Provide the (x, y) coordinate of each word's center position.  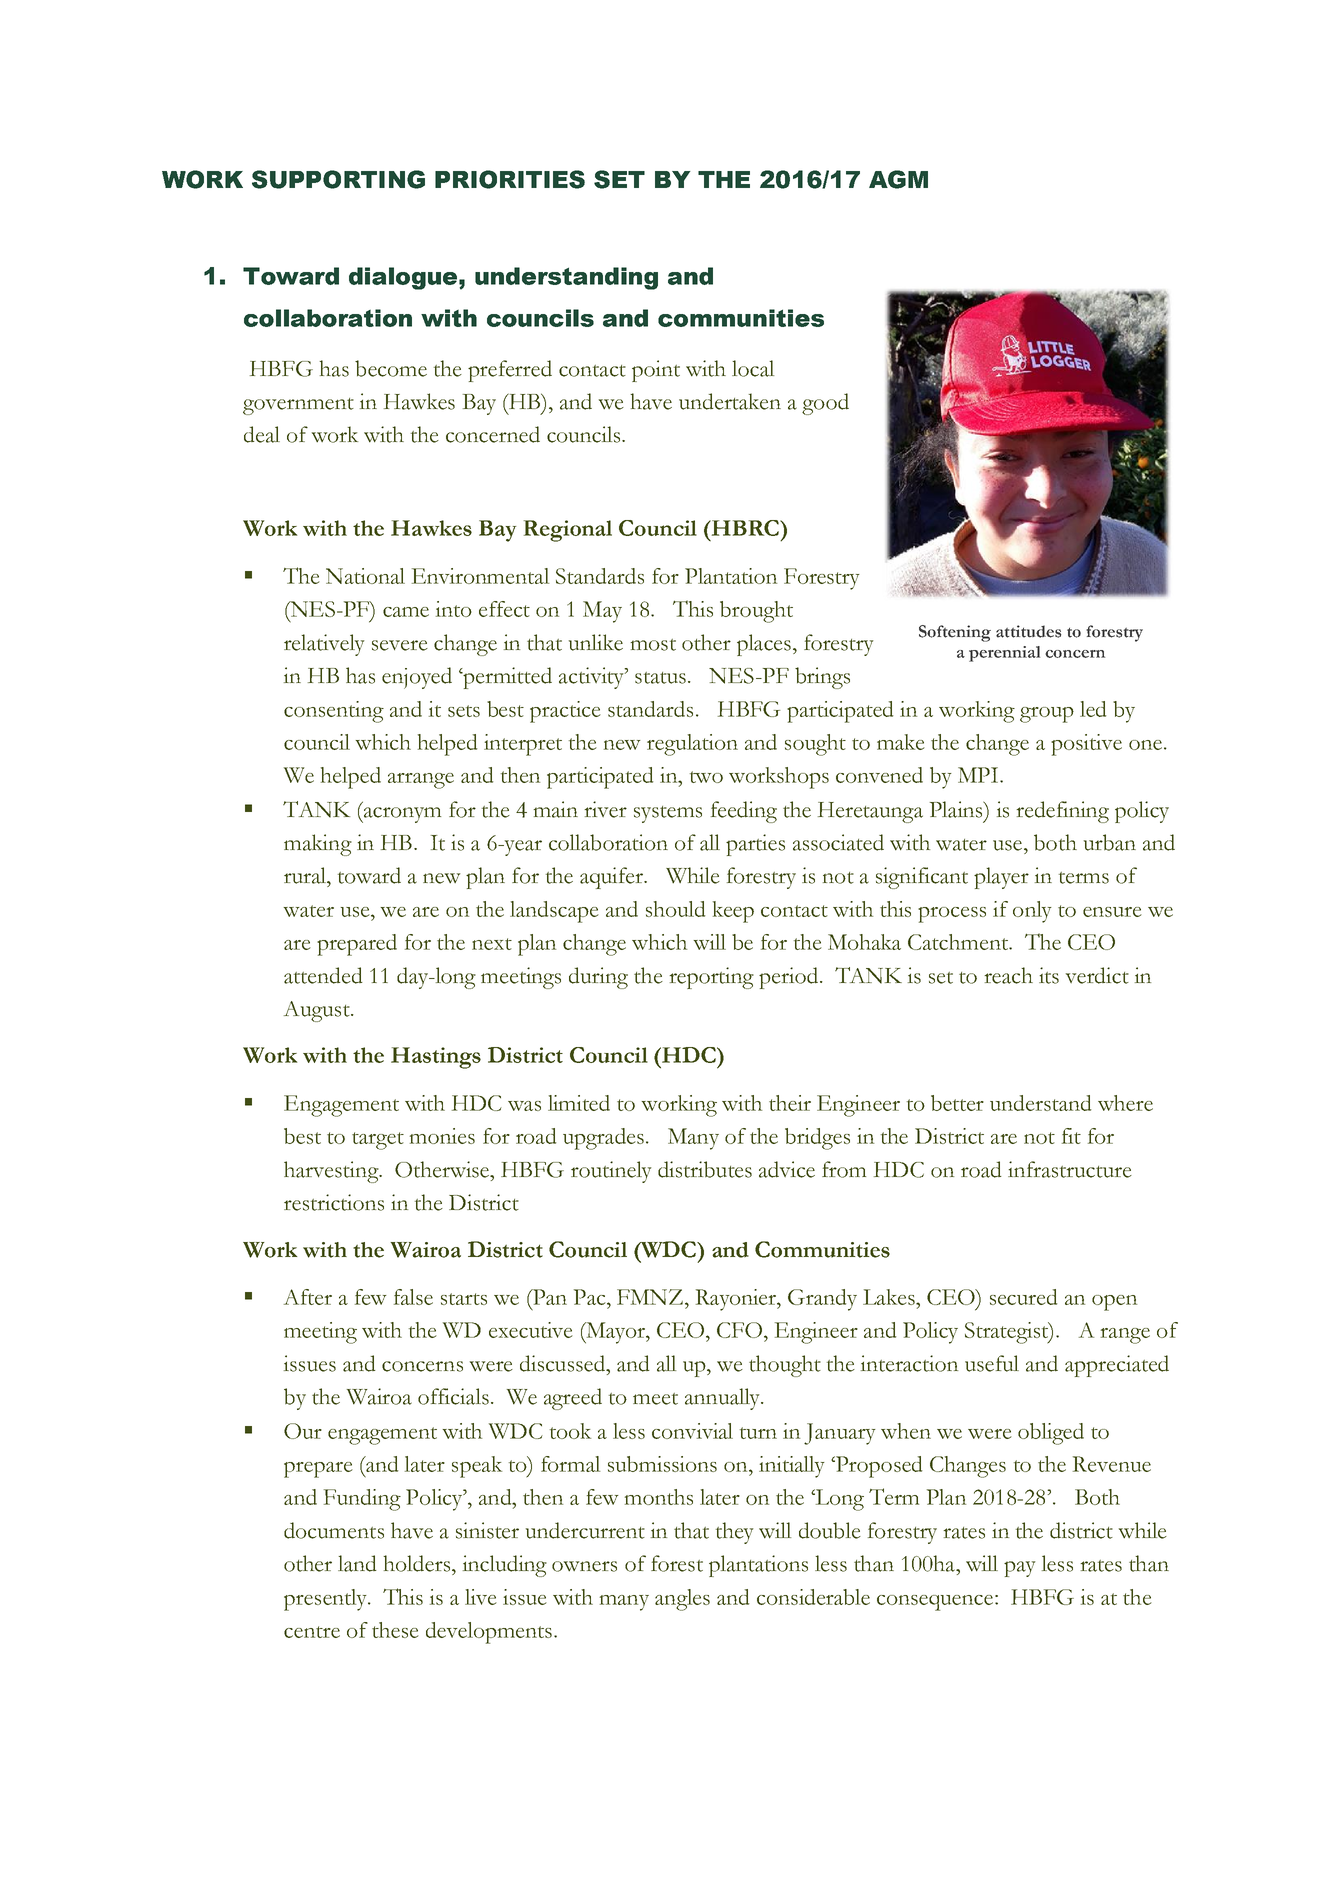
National (365, 576)
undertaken (730, 401)
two (706, 777)
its (1049, 975)
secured (1023, 1297)
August (318, 1011)
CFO (739, 1330)
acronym (401, 815)
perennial (1004, 654)
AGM (898, 179)
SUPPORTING (338, 179)
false (413, 1297)
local (753, 368)
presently (326, 1600)
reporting (711, 978)
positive (1086, 745)
